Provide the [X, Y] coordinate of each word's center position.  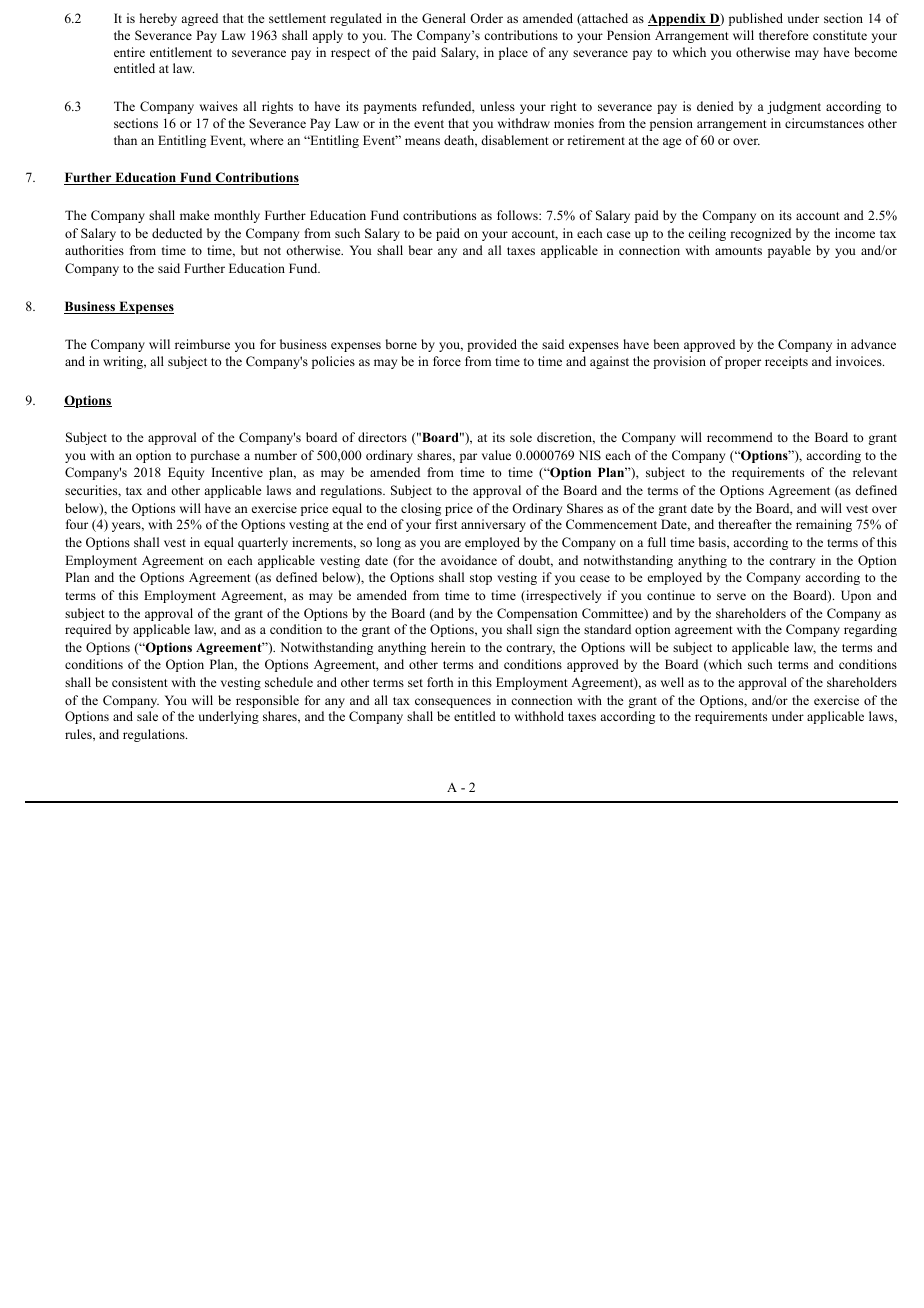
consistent [140, 682]
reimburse [202, 344]
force [447, 361]
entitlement [181, 52]
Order [486, 18]
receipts [786, 362]
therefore [784, 35]
